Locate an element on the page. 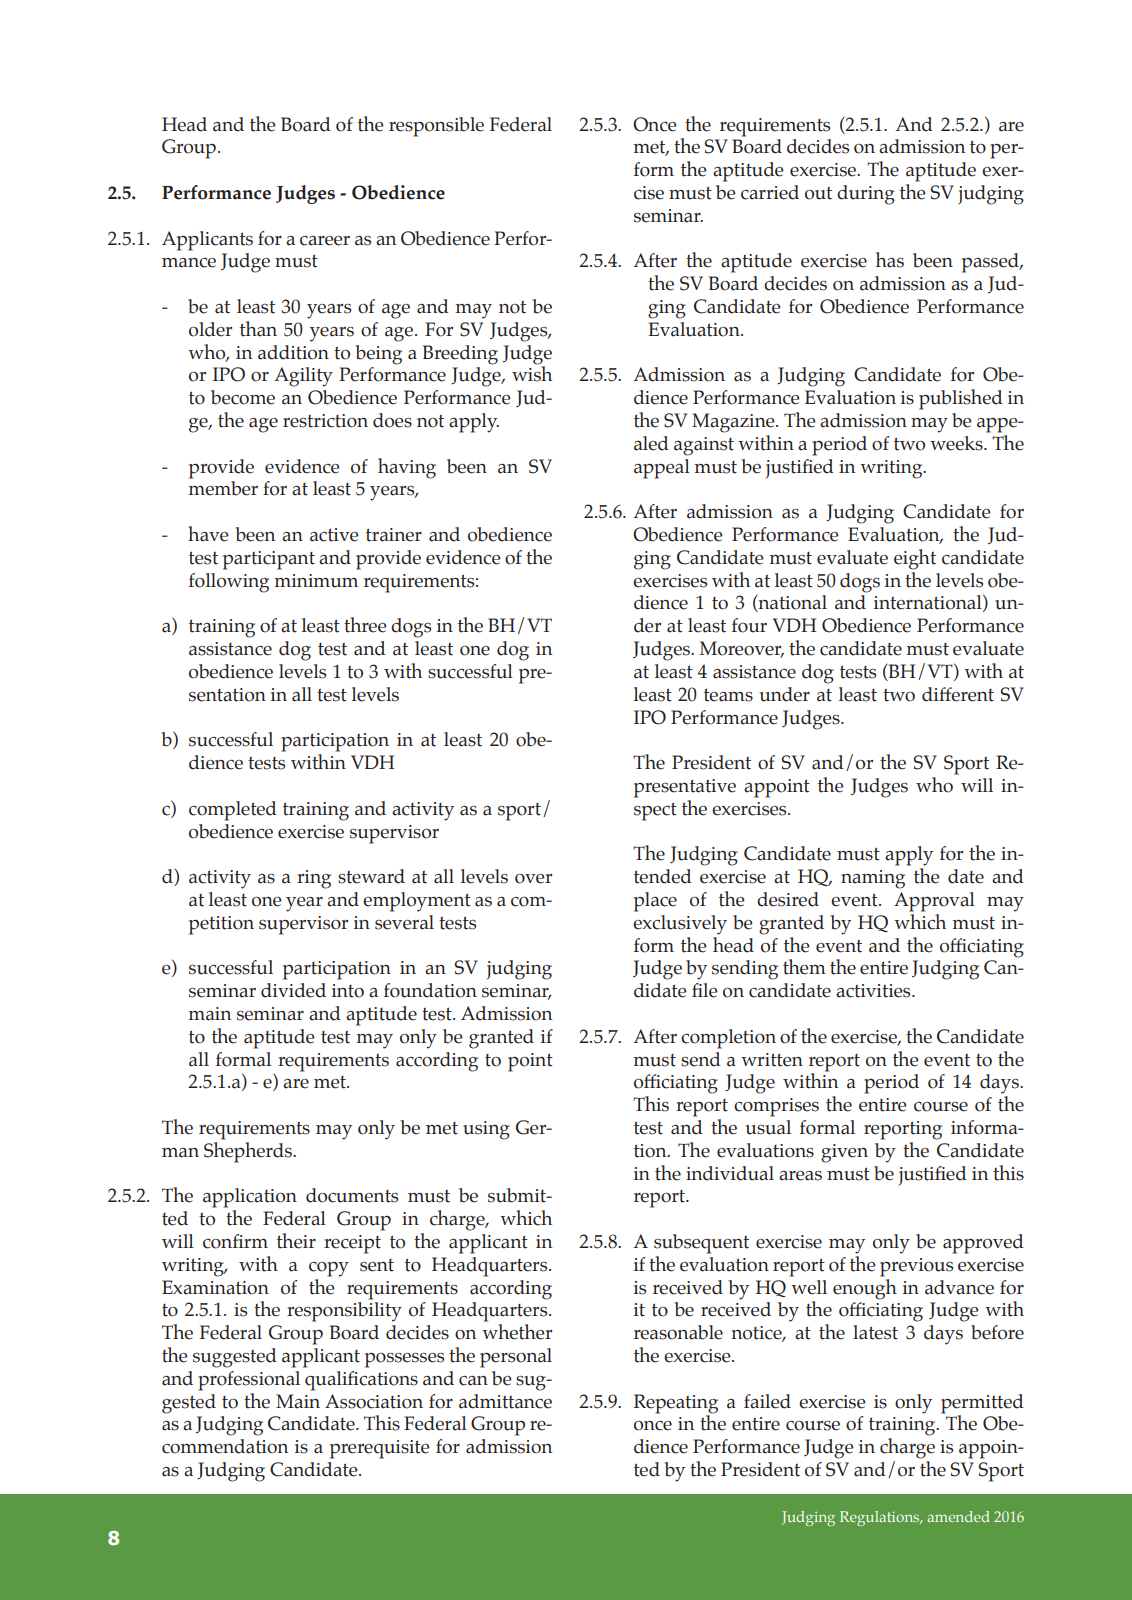 Image resolution: width=1132 pixels, height=1600 pixels. documents is located at coordinates (352, 1195).
